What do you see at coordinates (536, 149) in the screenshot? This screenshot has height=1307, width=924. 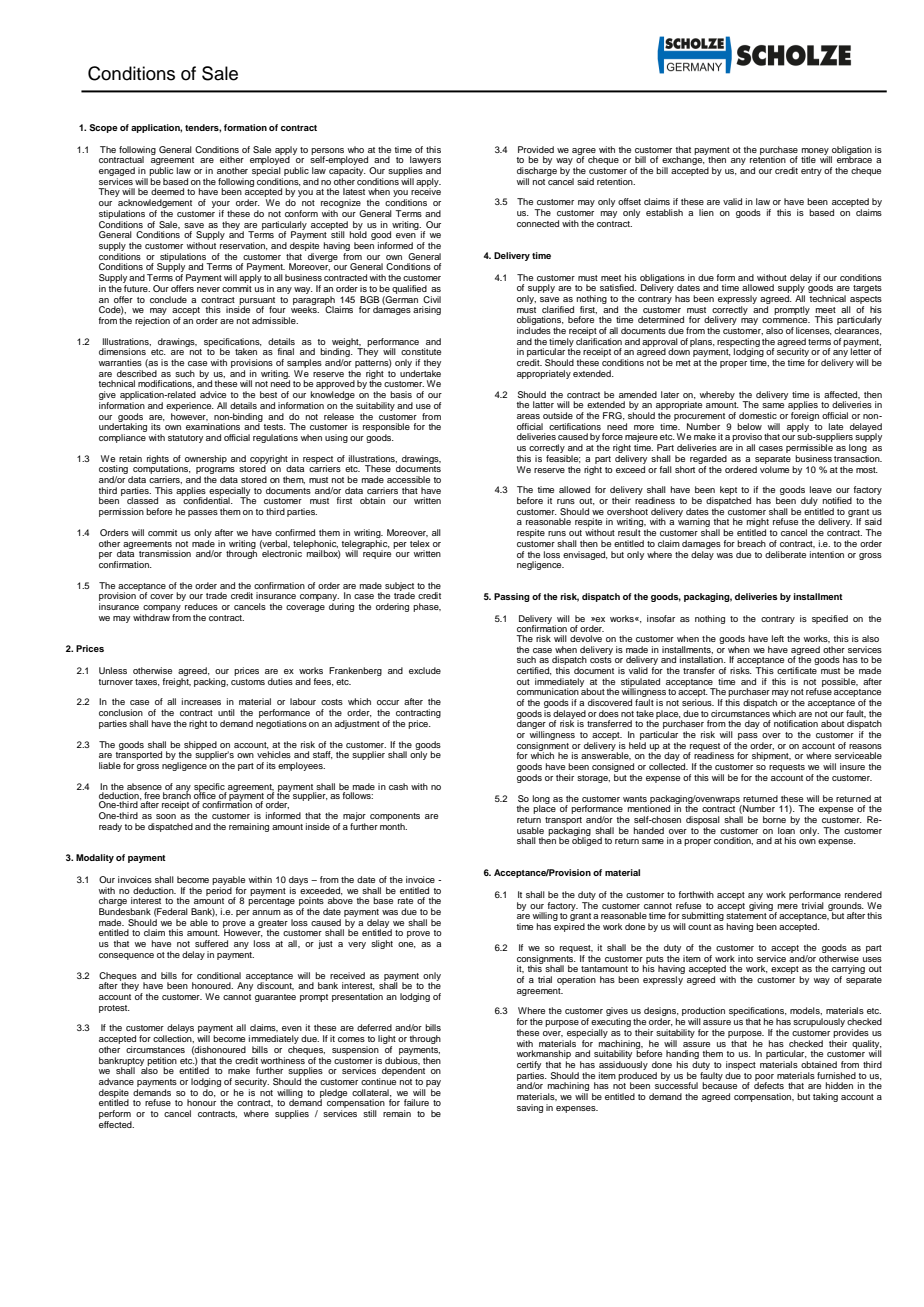 I see `Provided` at bounding box center [536, 149].
